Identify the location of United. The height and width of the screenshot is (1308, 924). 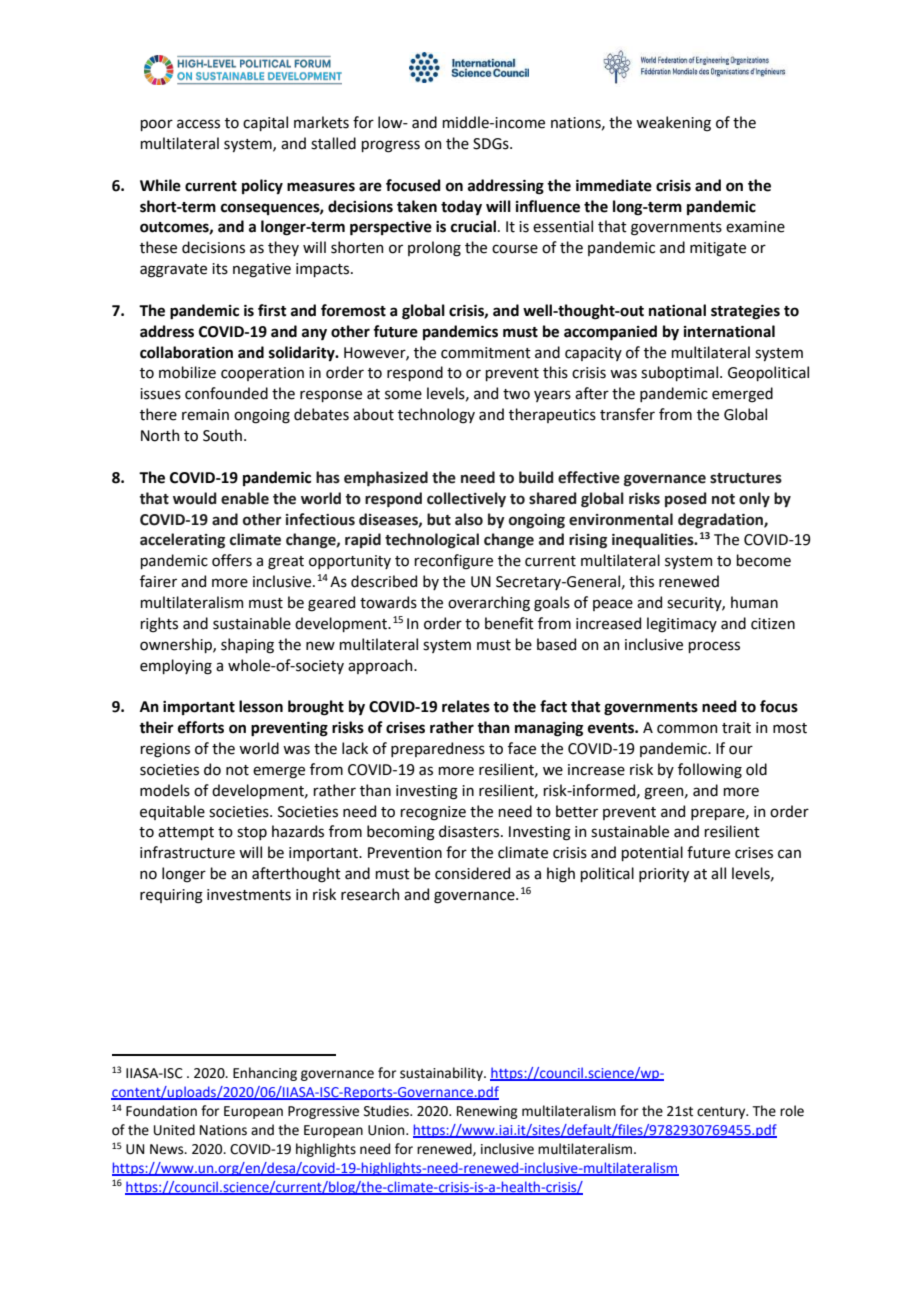
(174, 1130).
